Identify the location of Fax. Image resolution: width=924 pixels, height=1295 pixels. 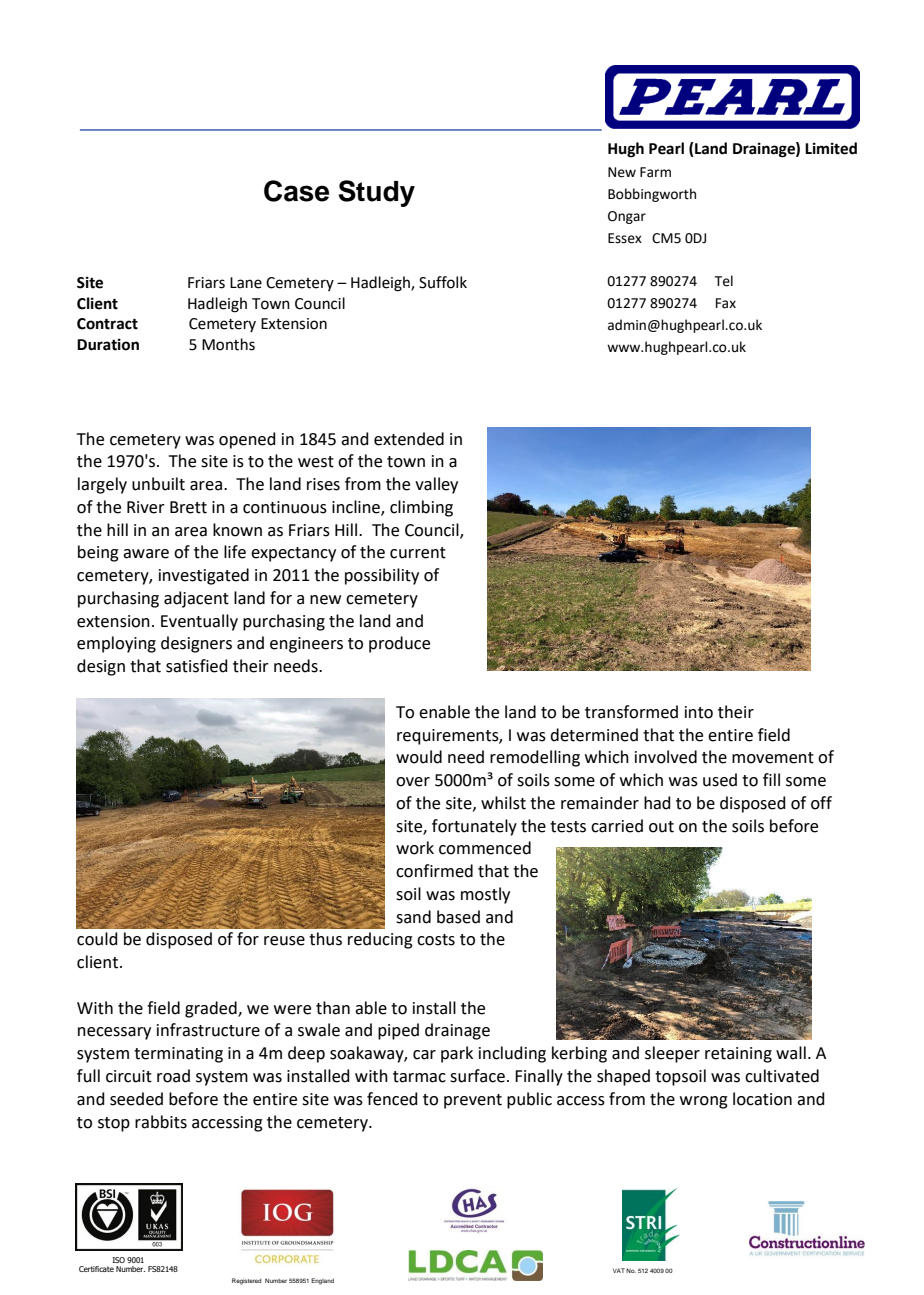
(726, 303).
